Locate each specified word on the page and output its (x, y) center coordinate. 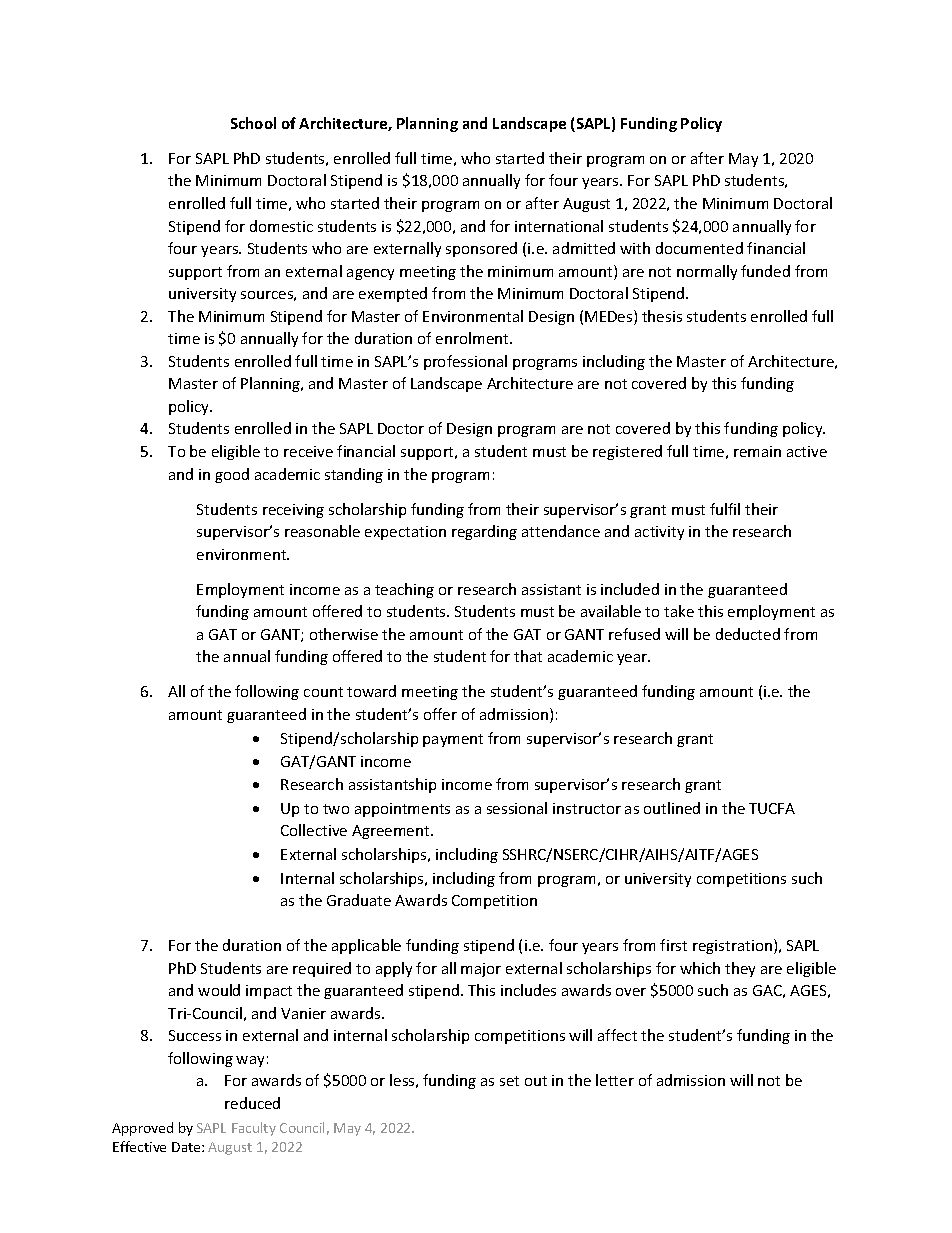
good (232, 475)
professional (465, 362)
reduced (252, 1103)
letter (615, 1080)
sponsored (481, 249)
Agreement (392, 832)
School (253, 123)
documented (699, 248)
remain (757, 451)
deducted (748, 634)
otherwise (344, 634)
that (528, 656)
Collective (314, 830)
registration (732, 947)
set (509, 1081)
